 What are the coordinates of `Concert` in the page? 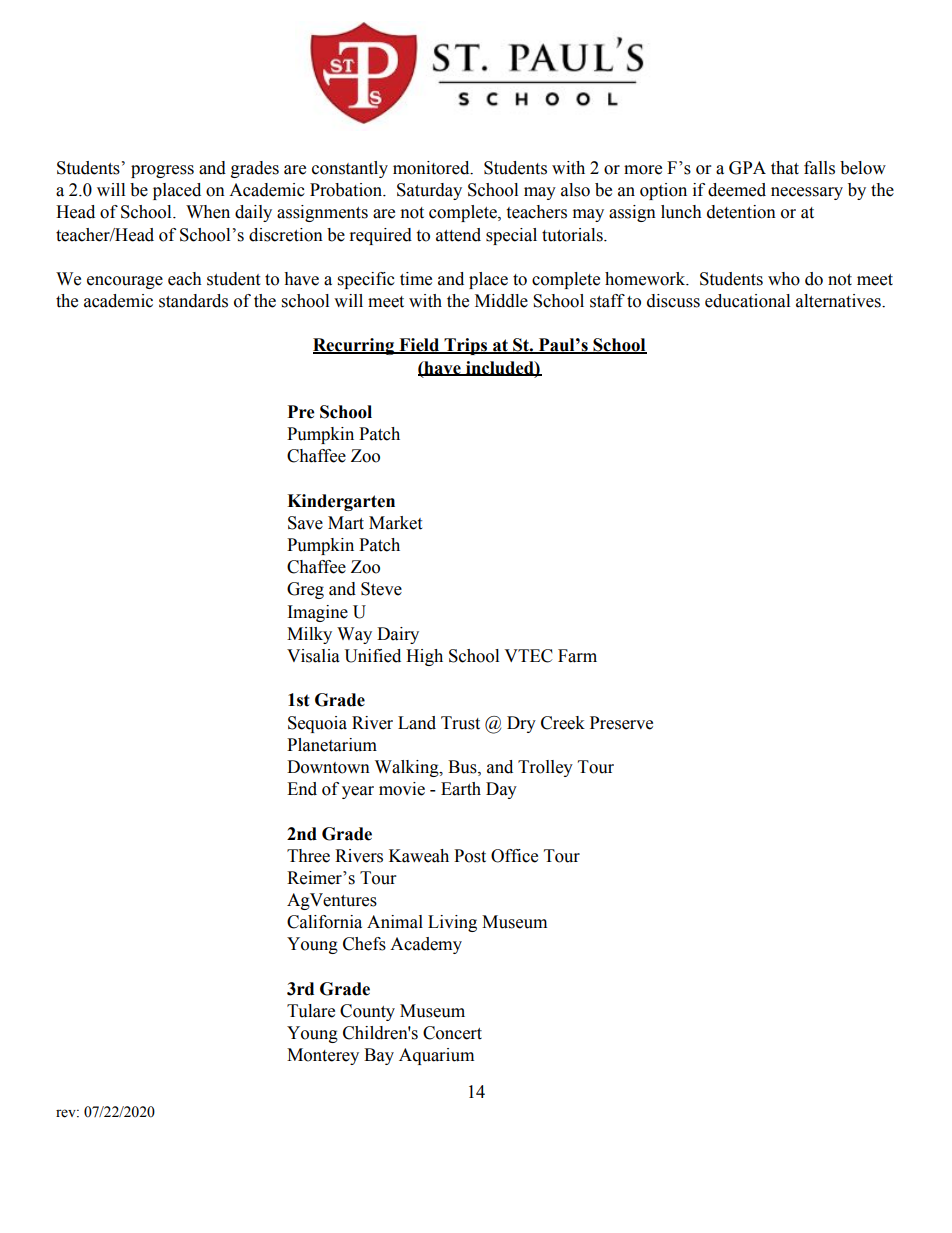 It's located at (452, 1033).
